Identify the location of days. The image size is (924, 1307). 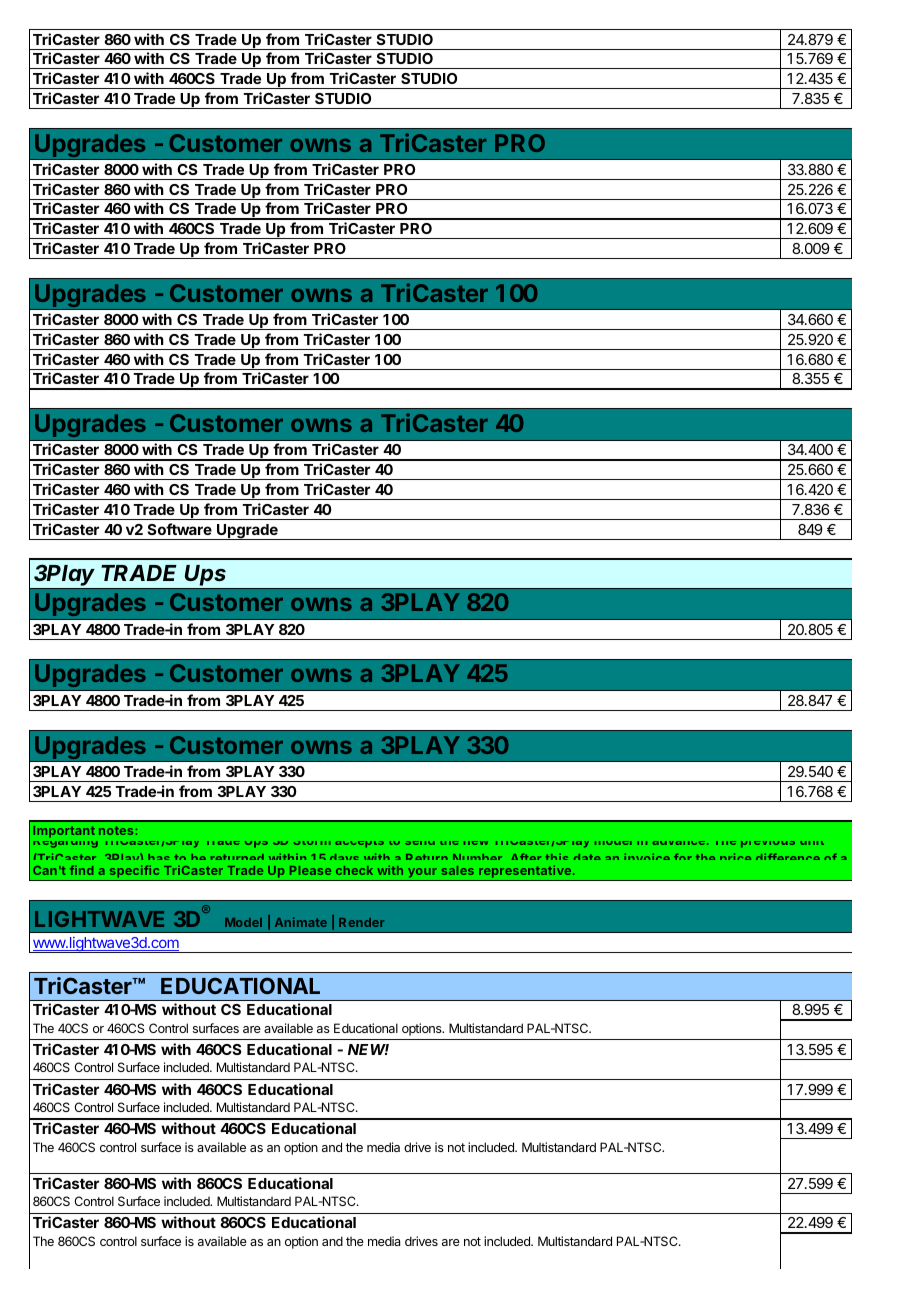
(344, 861).
